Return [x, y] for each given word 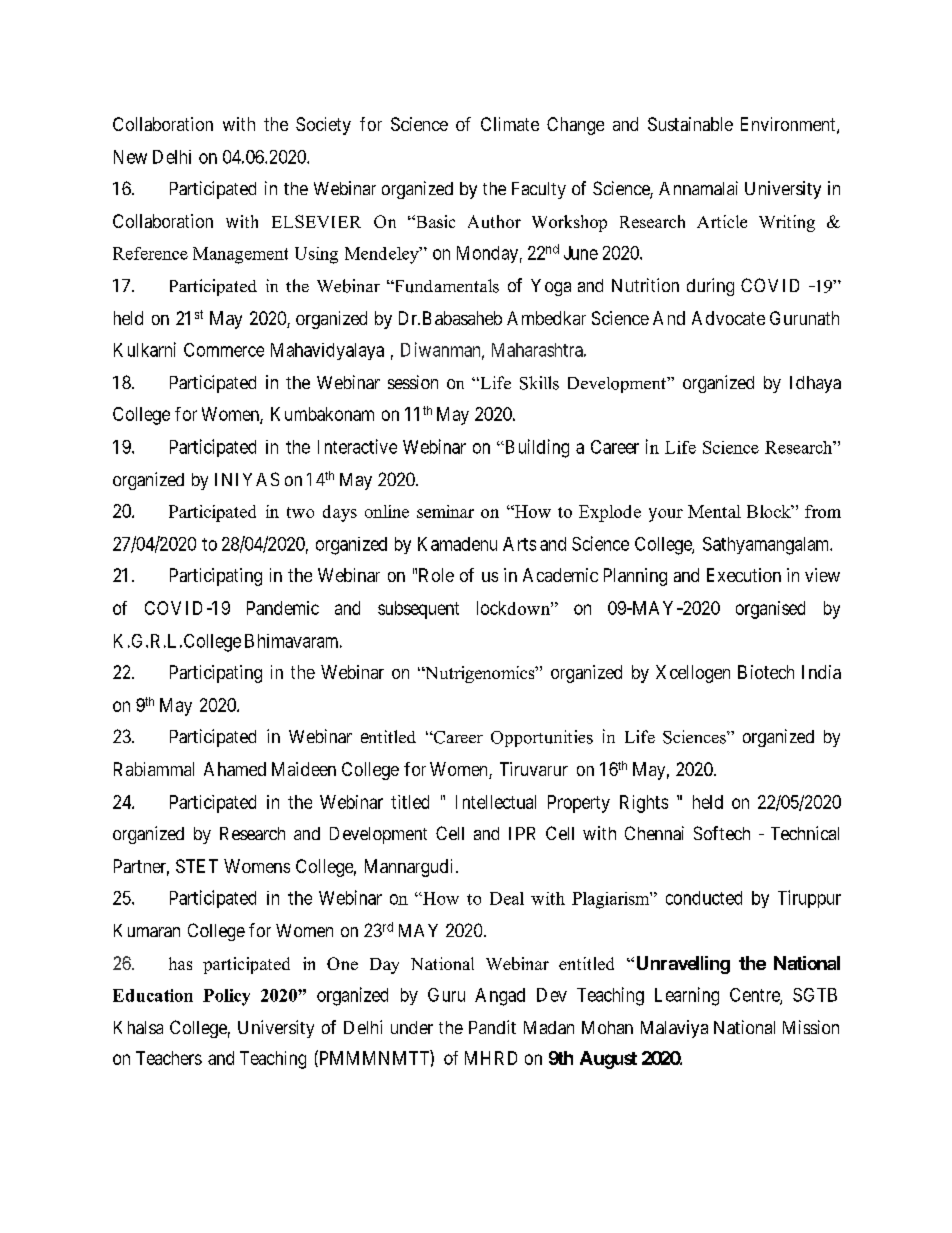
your [666, 515]
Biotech [766, 672]
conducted [704, 898]
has [180, 963]
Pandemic [283, 608]
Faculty [539, 190]
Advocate [728, 318]
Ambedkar [546, 318]
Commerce [224, 350]
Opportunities [542, 738]
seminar [445, 511]
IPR [522, 833]
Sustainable [690, 124]
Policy [226, 997]
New [130, 157]
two [300, 512]
